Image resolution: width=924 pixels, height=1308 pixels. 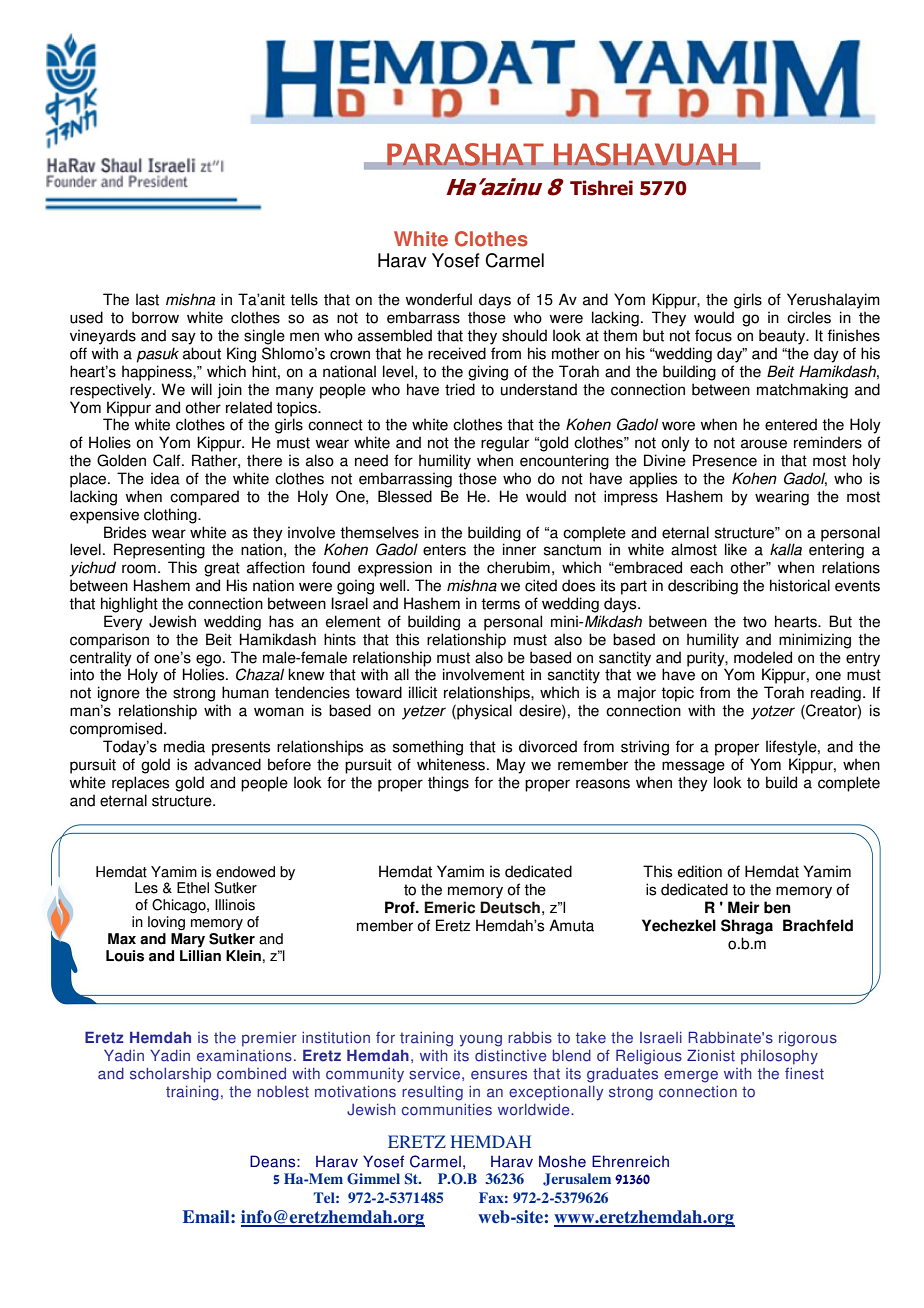 What do you see at coordinates (786, 549) in the screenshot?
I see `kalla` at bounding box center [786, 549].
